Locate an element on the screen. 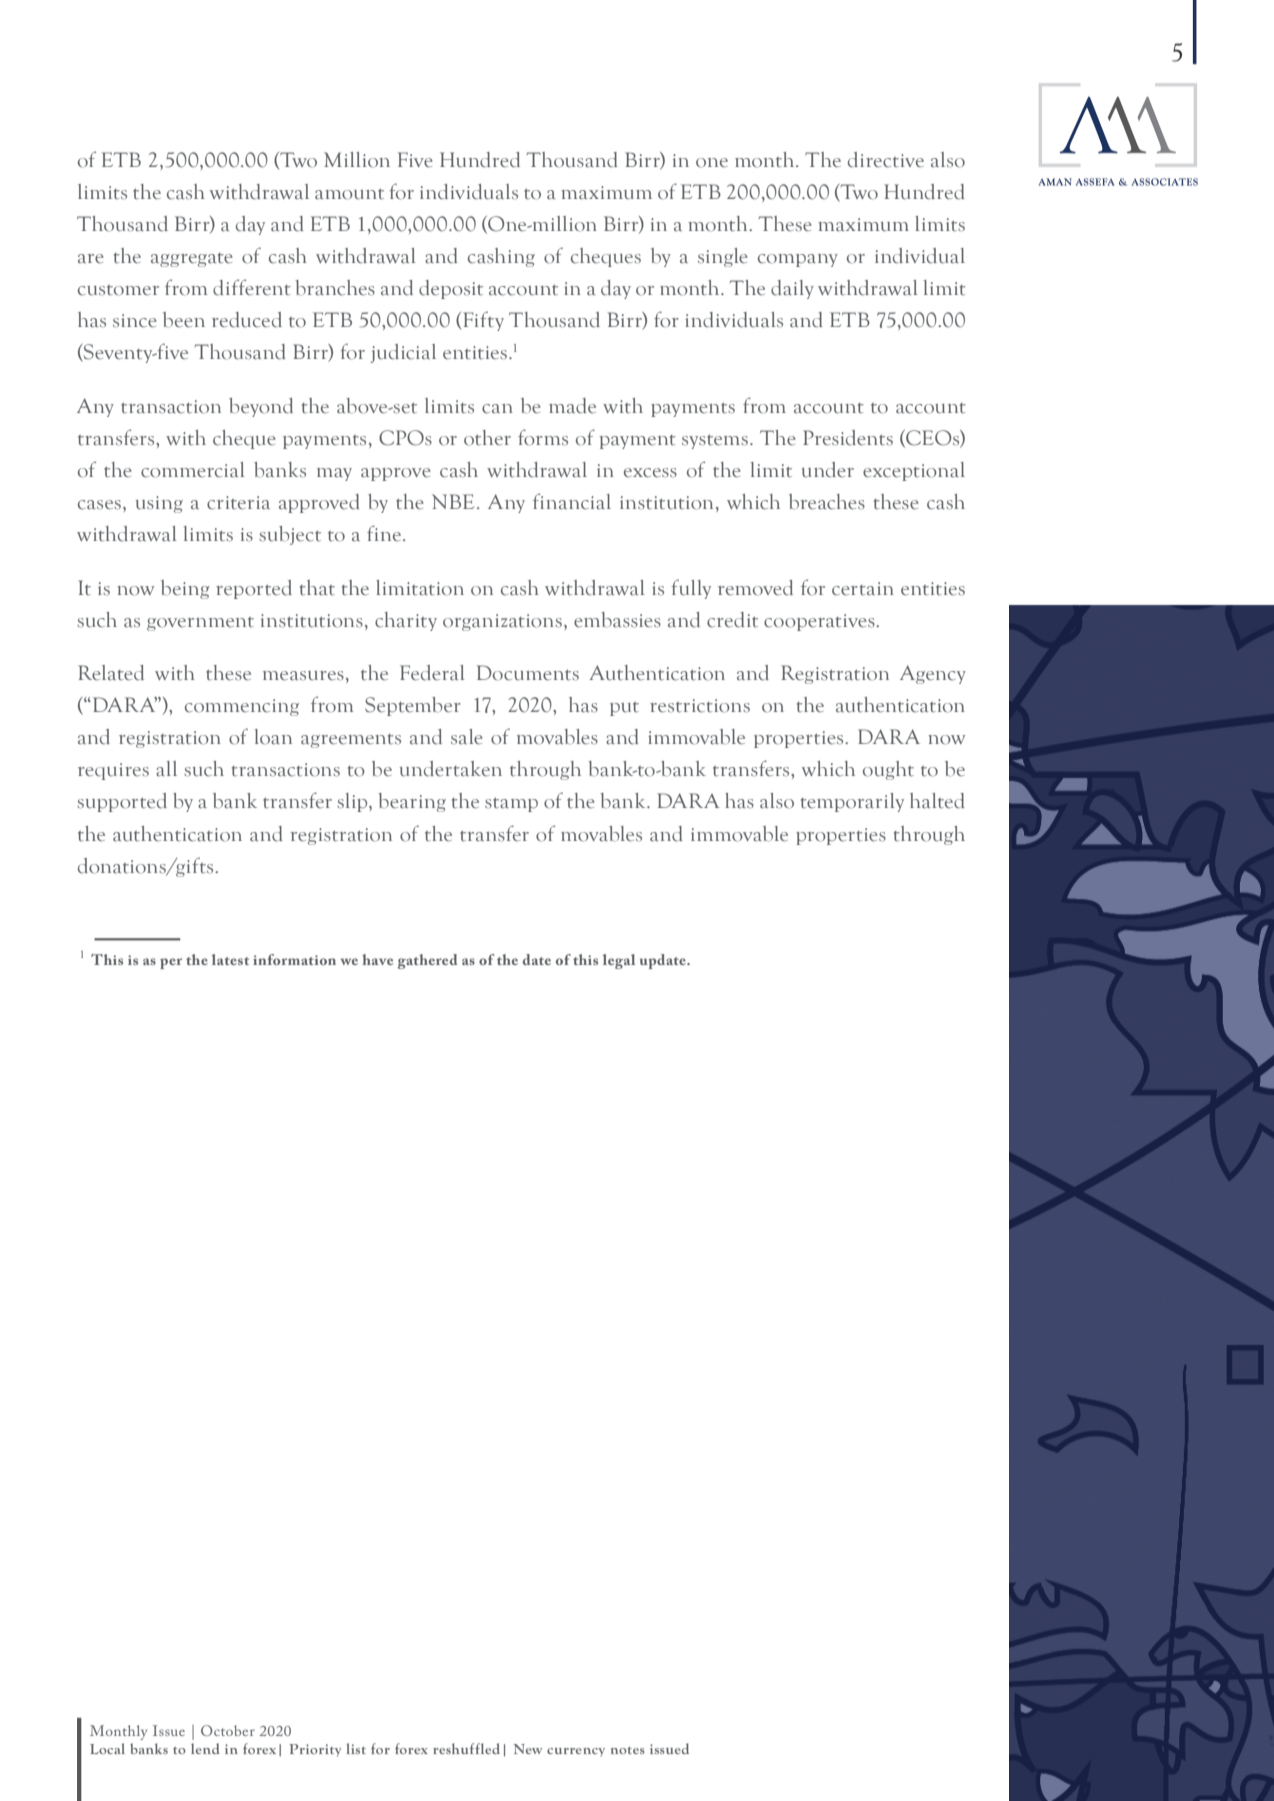  company is located at coordinates (798, 260).
